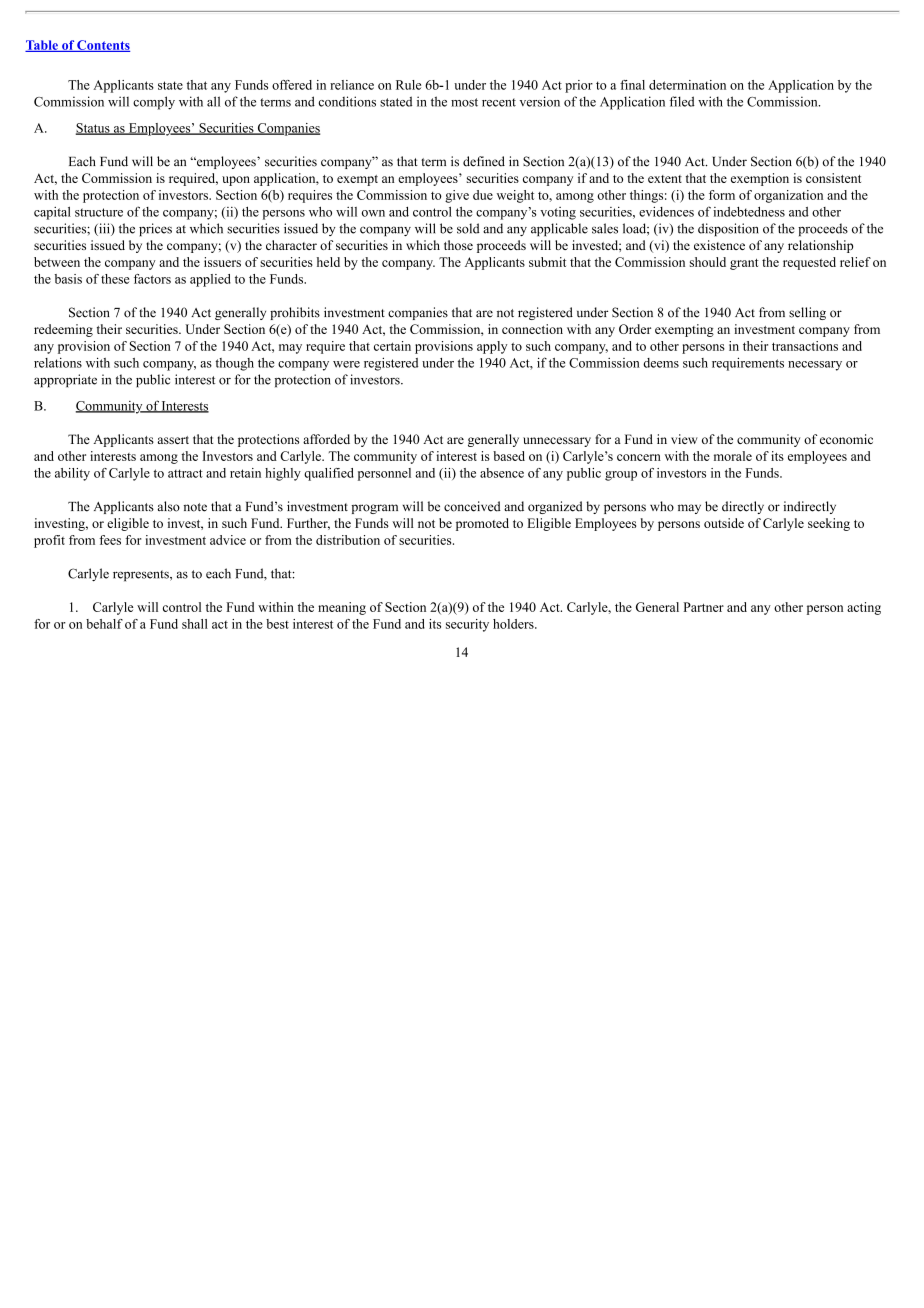 The height and width of the image is (1308, 924). Describe the element at coordinates (682, 101) in the image. I see `filed` at that location.
